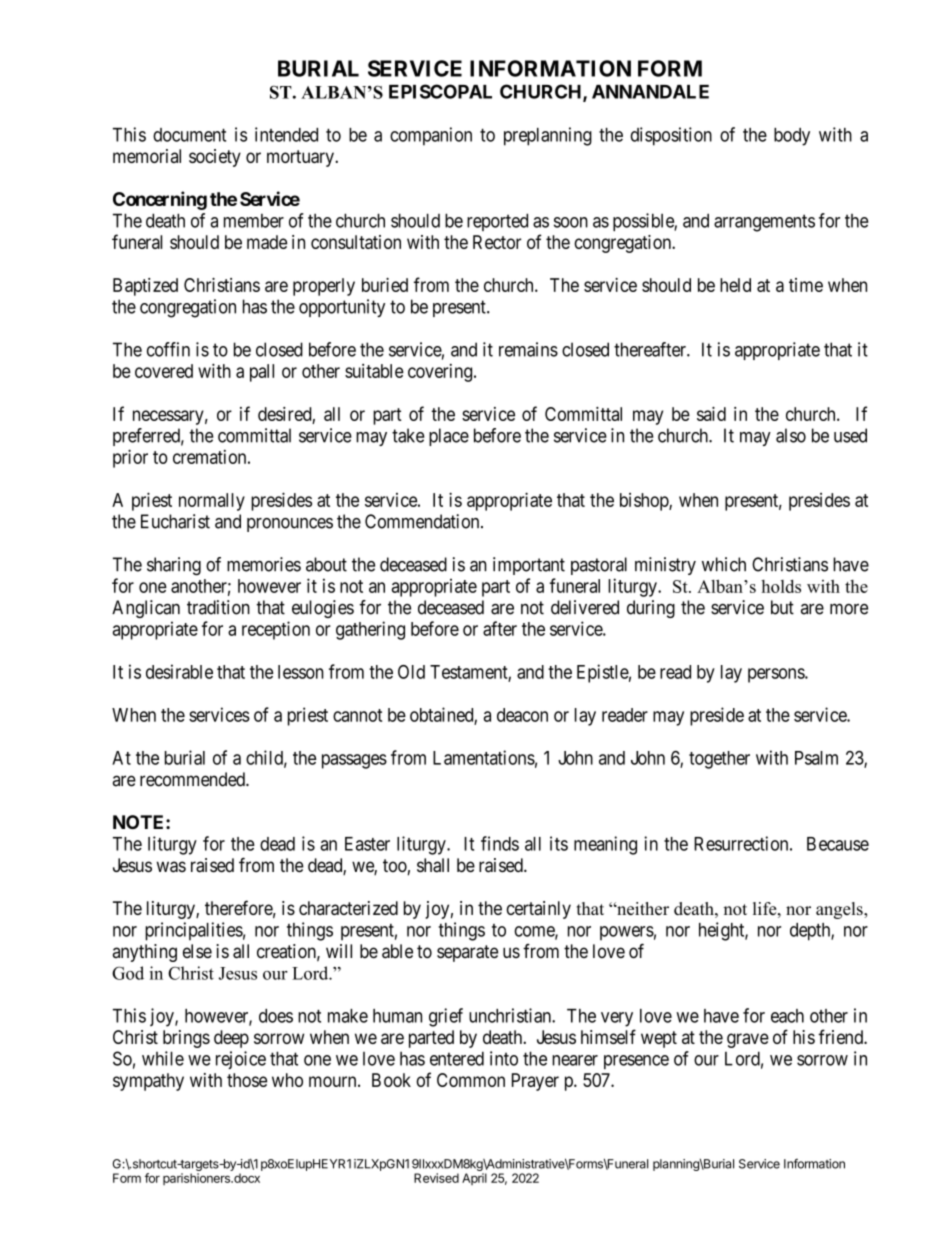  I want to click on said, so click(711, 414).
